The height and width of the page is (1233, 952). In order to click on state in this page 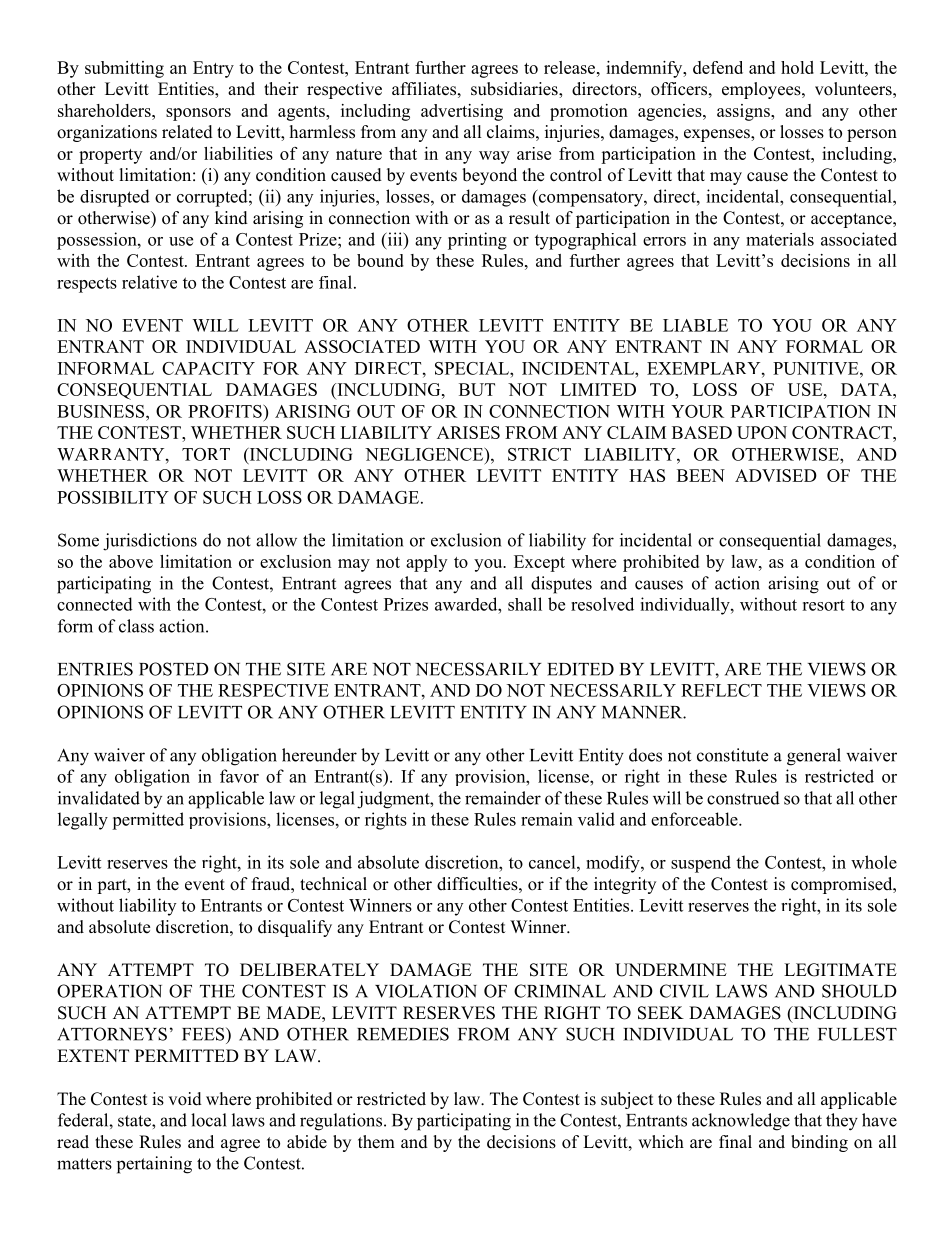, I will do `click(135, 1121)`.
